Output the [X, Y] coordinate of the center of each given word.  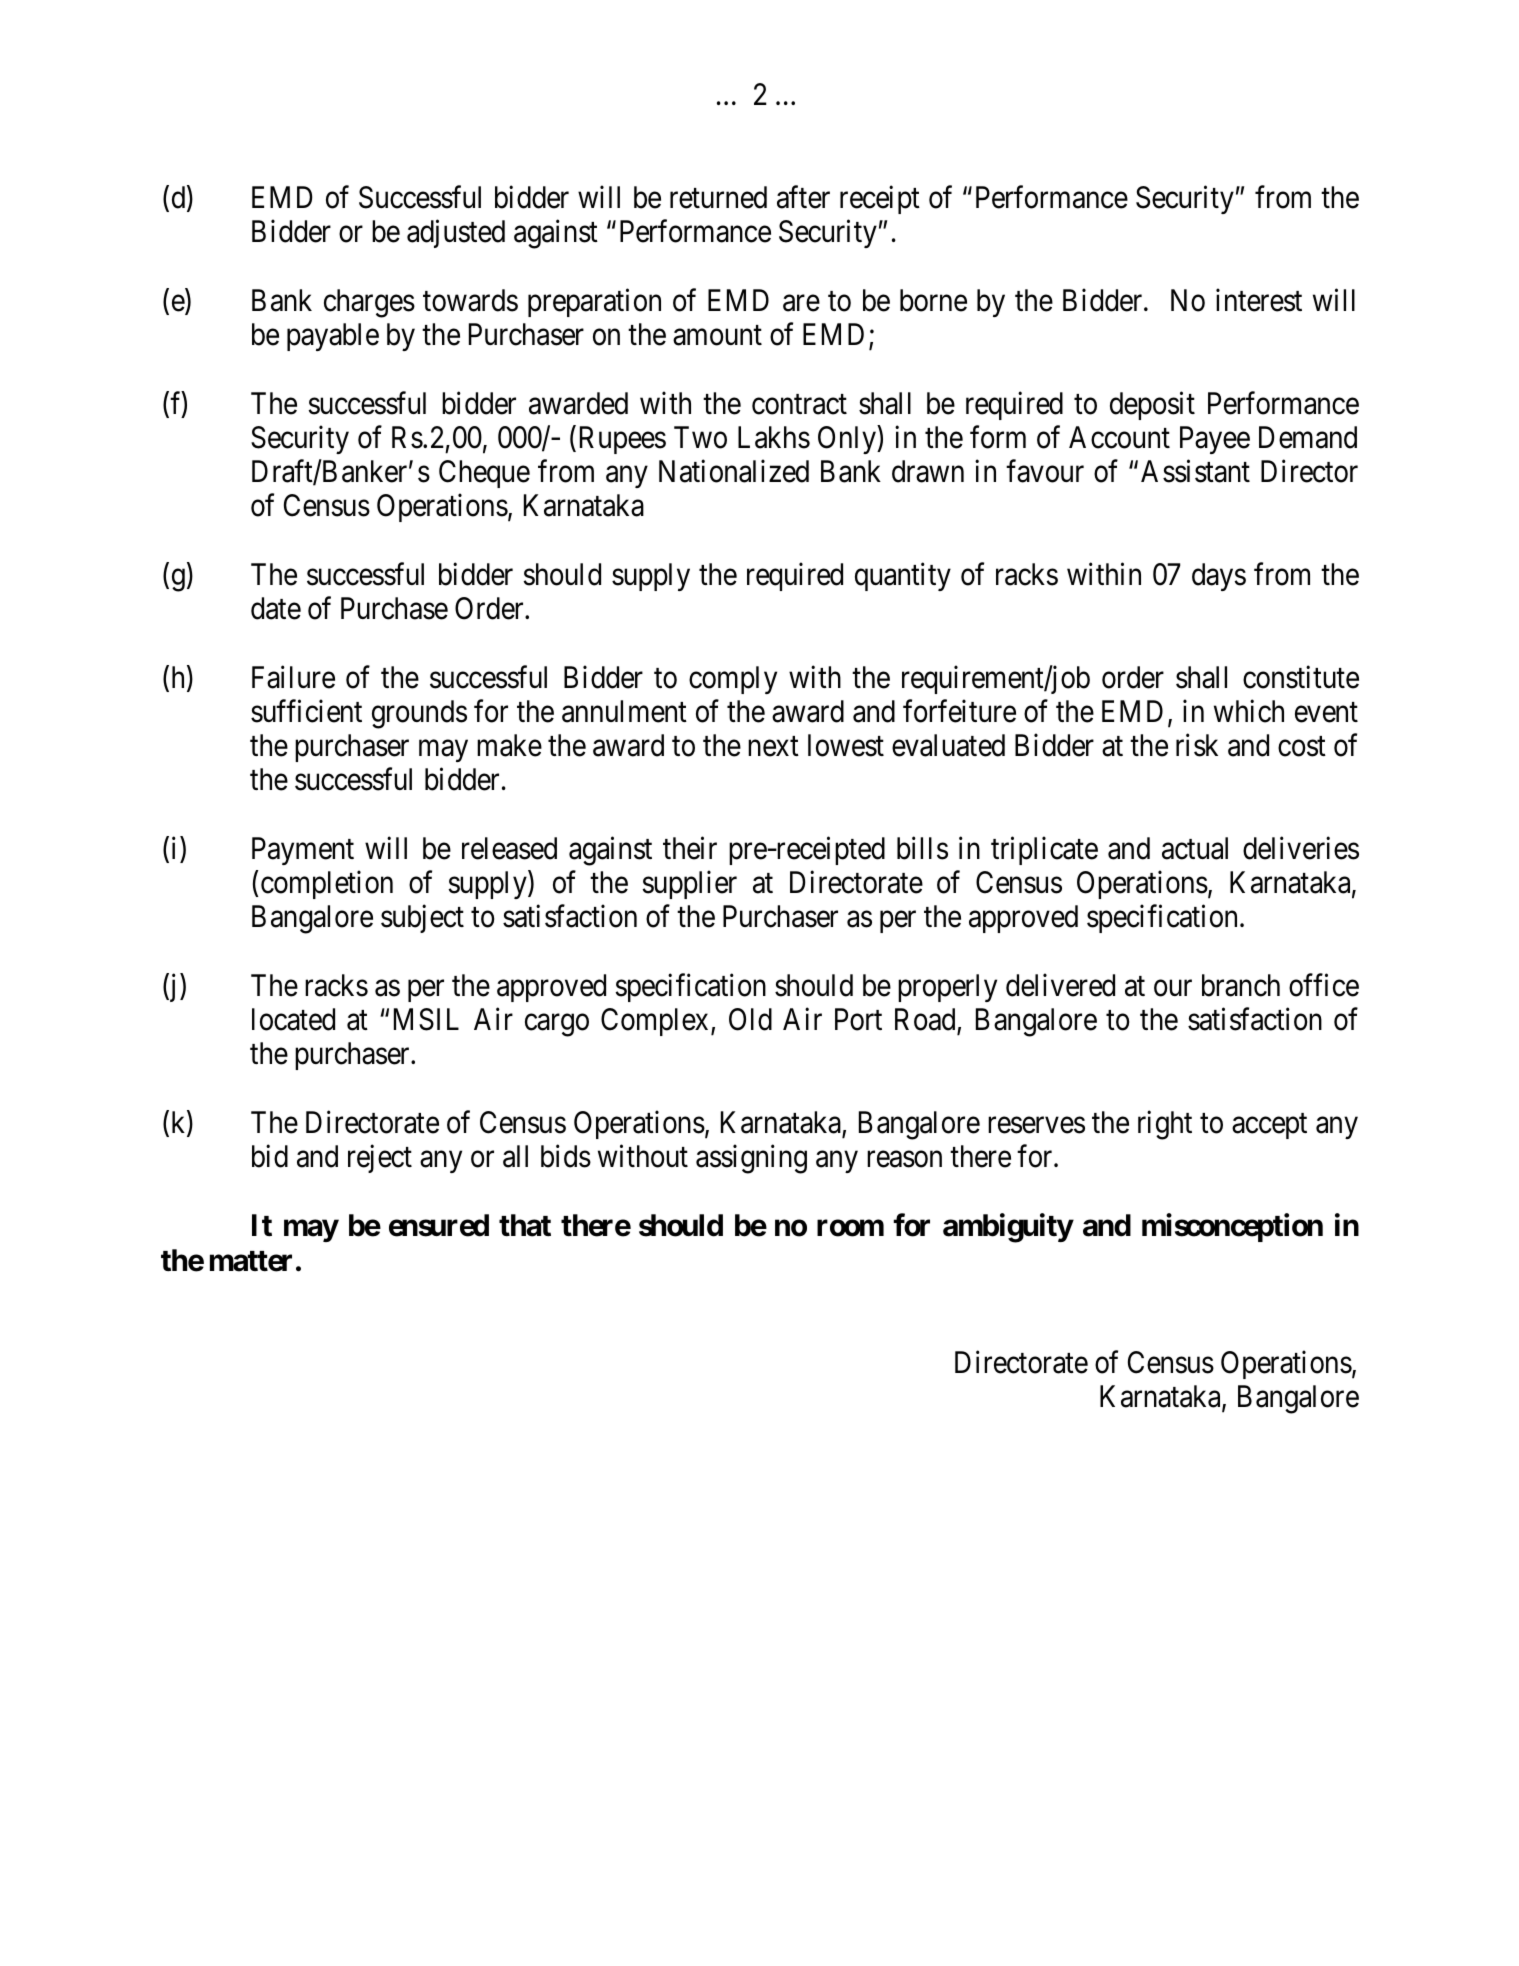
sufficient [306, 711]
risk [1197, 745]
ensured [439, 1225]
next [773, 747]
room [850, 1228]
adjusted [456, 234]
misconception [1232, 1228]
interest [1259, 300]
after [803, 197]
